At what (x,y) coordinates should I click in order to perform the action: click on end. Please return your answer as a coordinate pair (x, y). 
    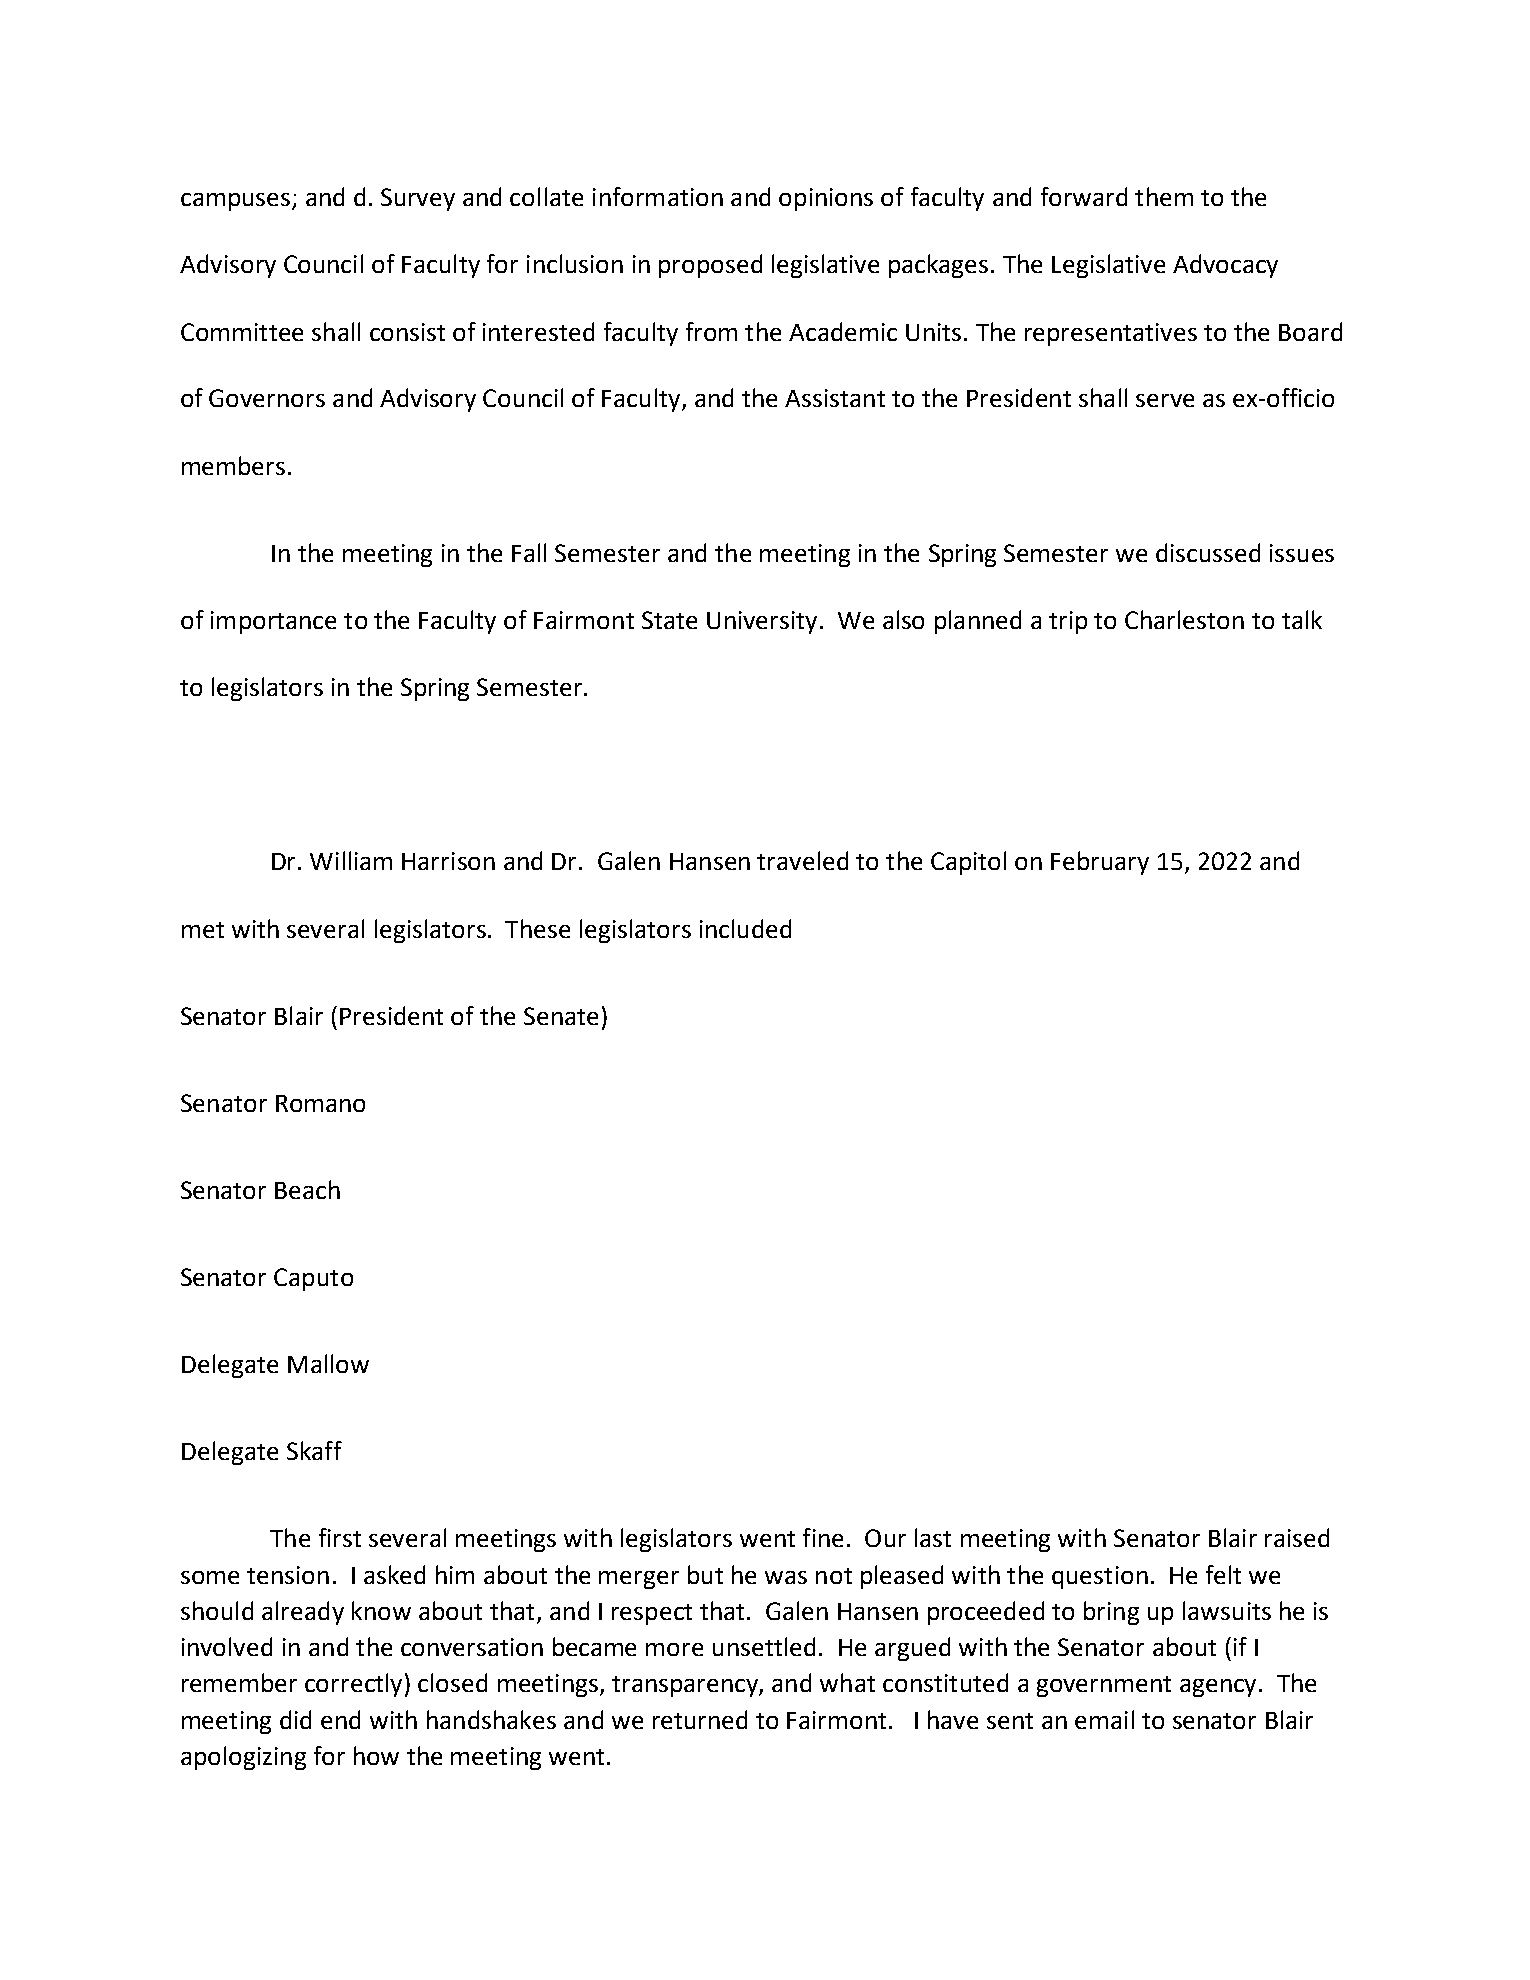
    Looking at the image, I should click on (340, 1719).
